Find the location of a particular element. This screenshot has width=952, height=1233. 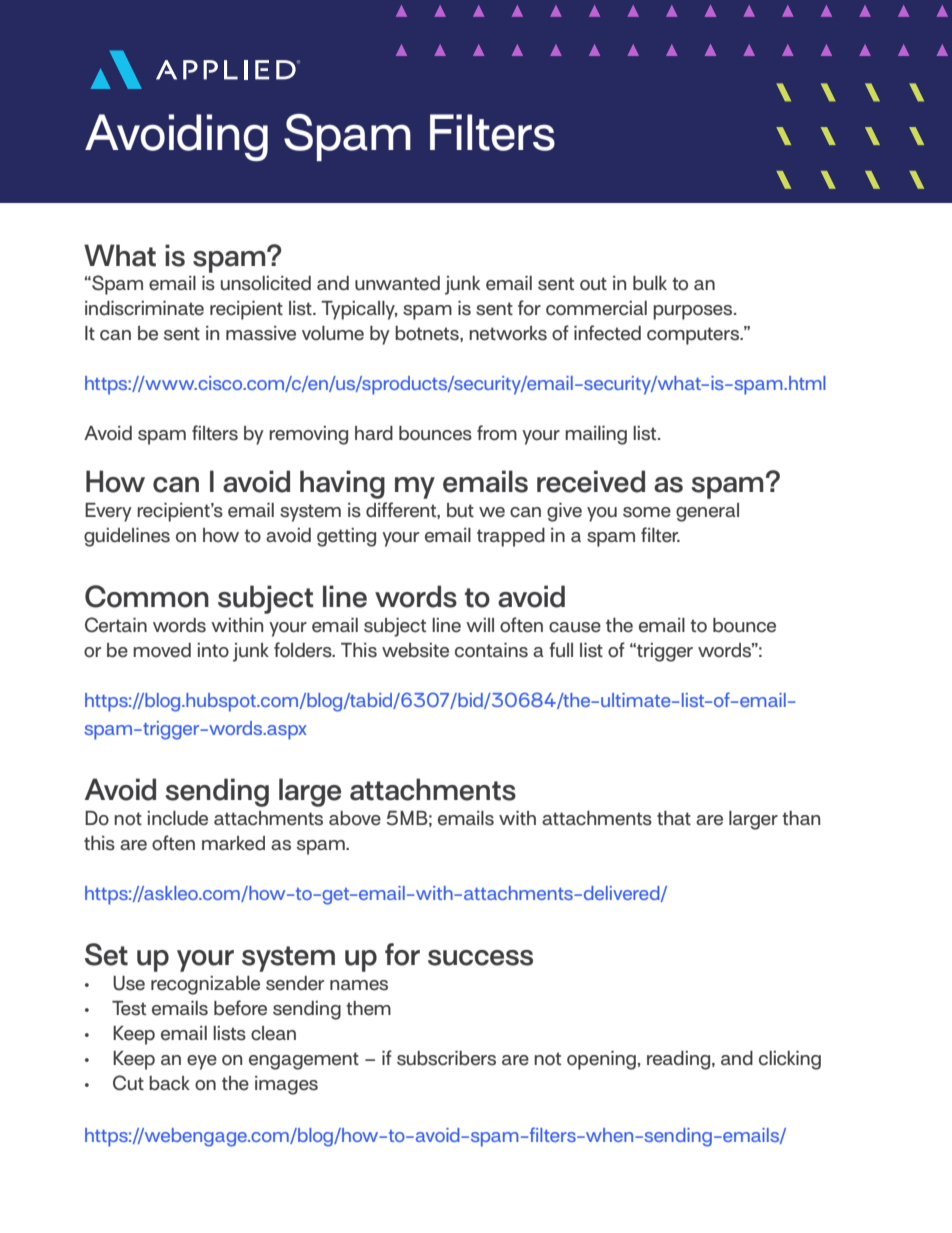

into is located at coordinates (213, 650).
